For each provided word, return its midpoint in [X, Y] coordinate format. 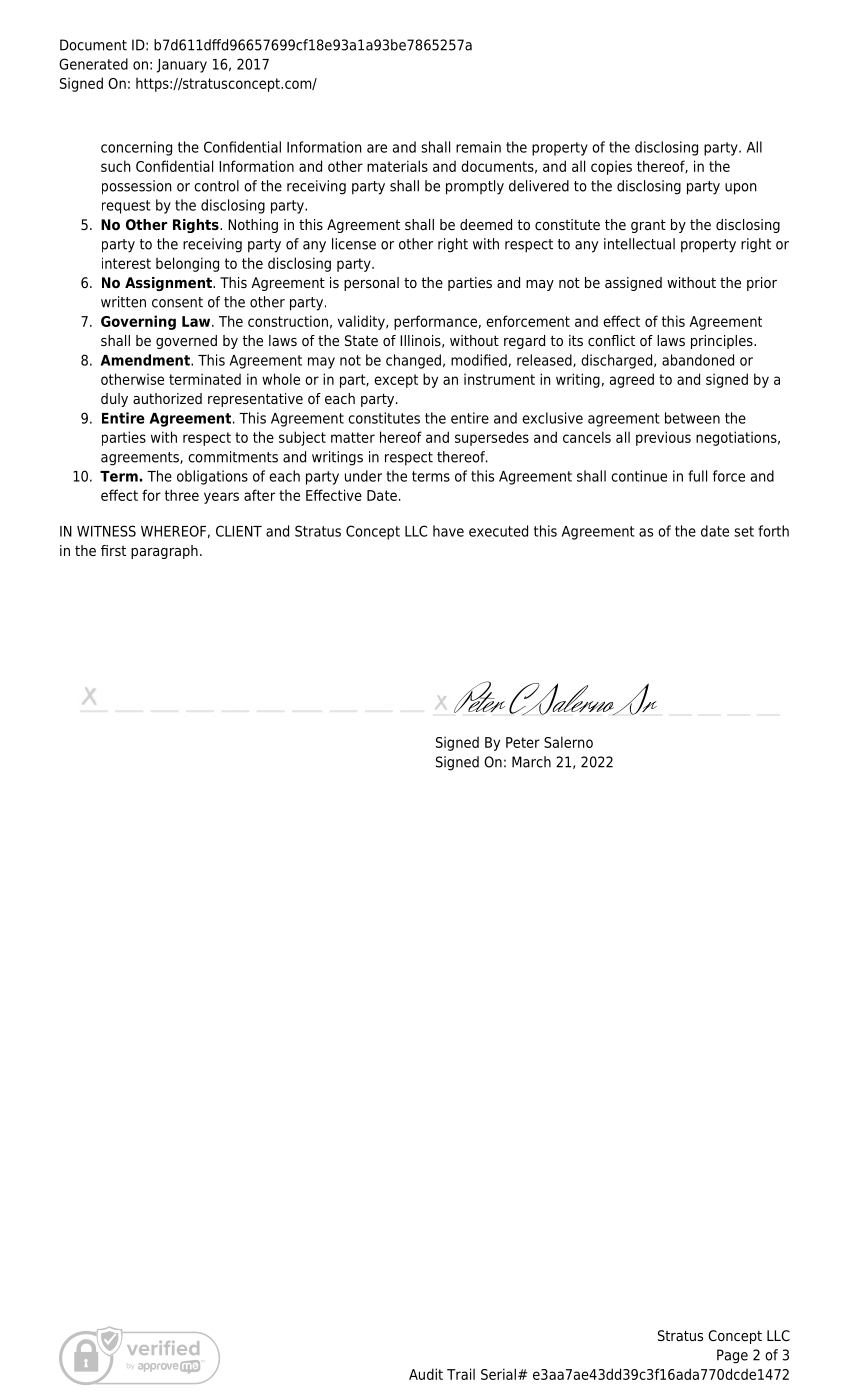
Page [732, 1356]
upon [741, 189]
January [182, 66]
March [531, 762]
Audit [426, 1374]
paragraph [164, 552]
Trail [461, 1374]
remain [478, 147]
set [744, 531]
